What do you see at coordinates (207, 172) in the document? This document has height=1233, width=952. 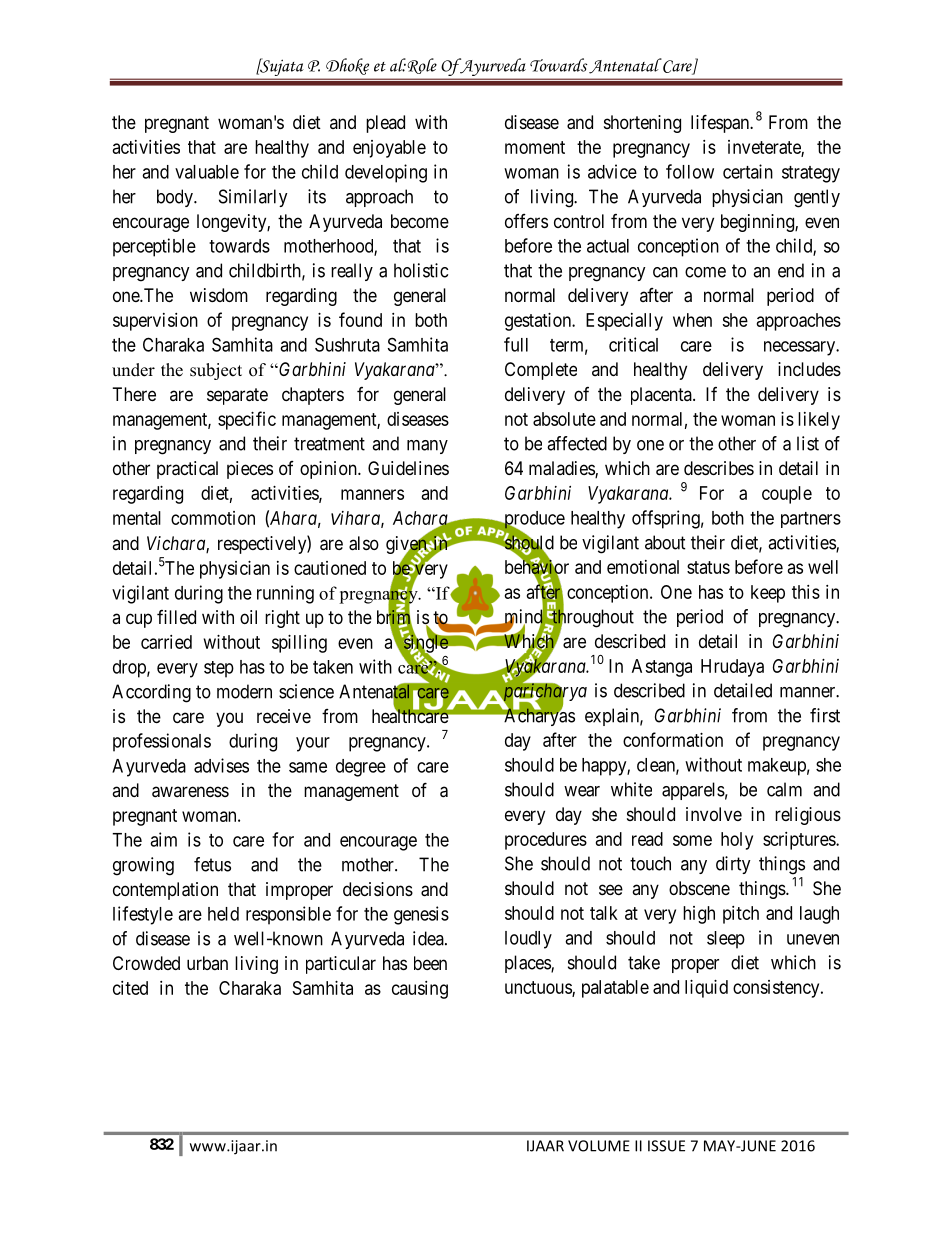 I see `valuable` at bounding box center [207, 172].
